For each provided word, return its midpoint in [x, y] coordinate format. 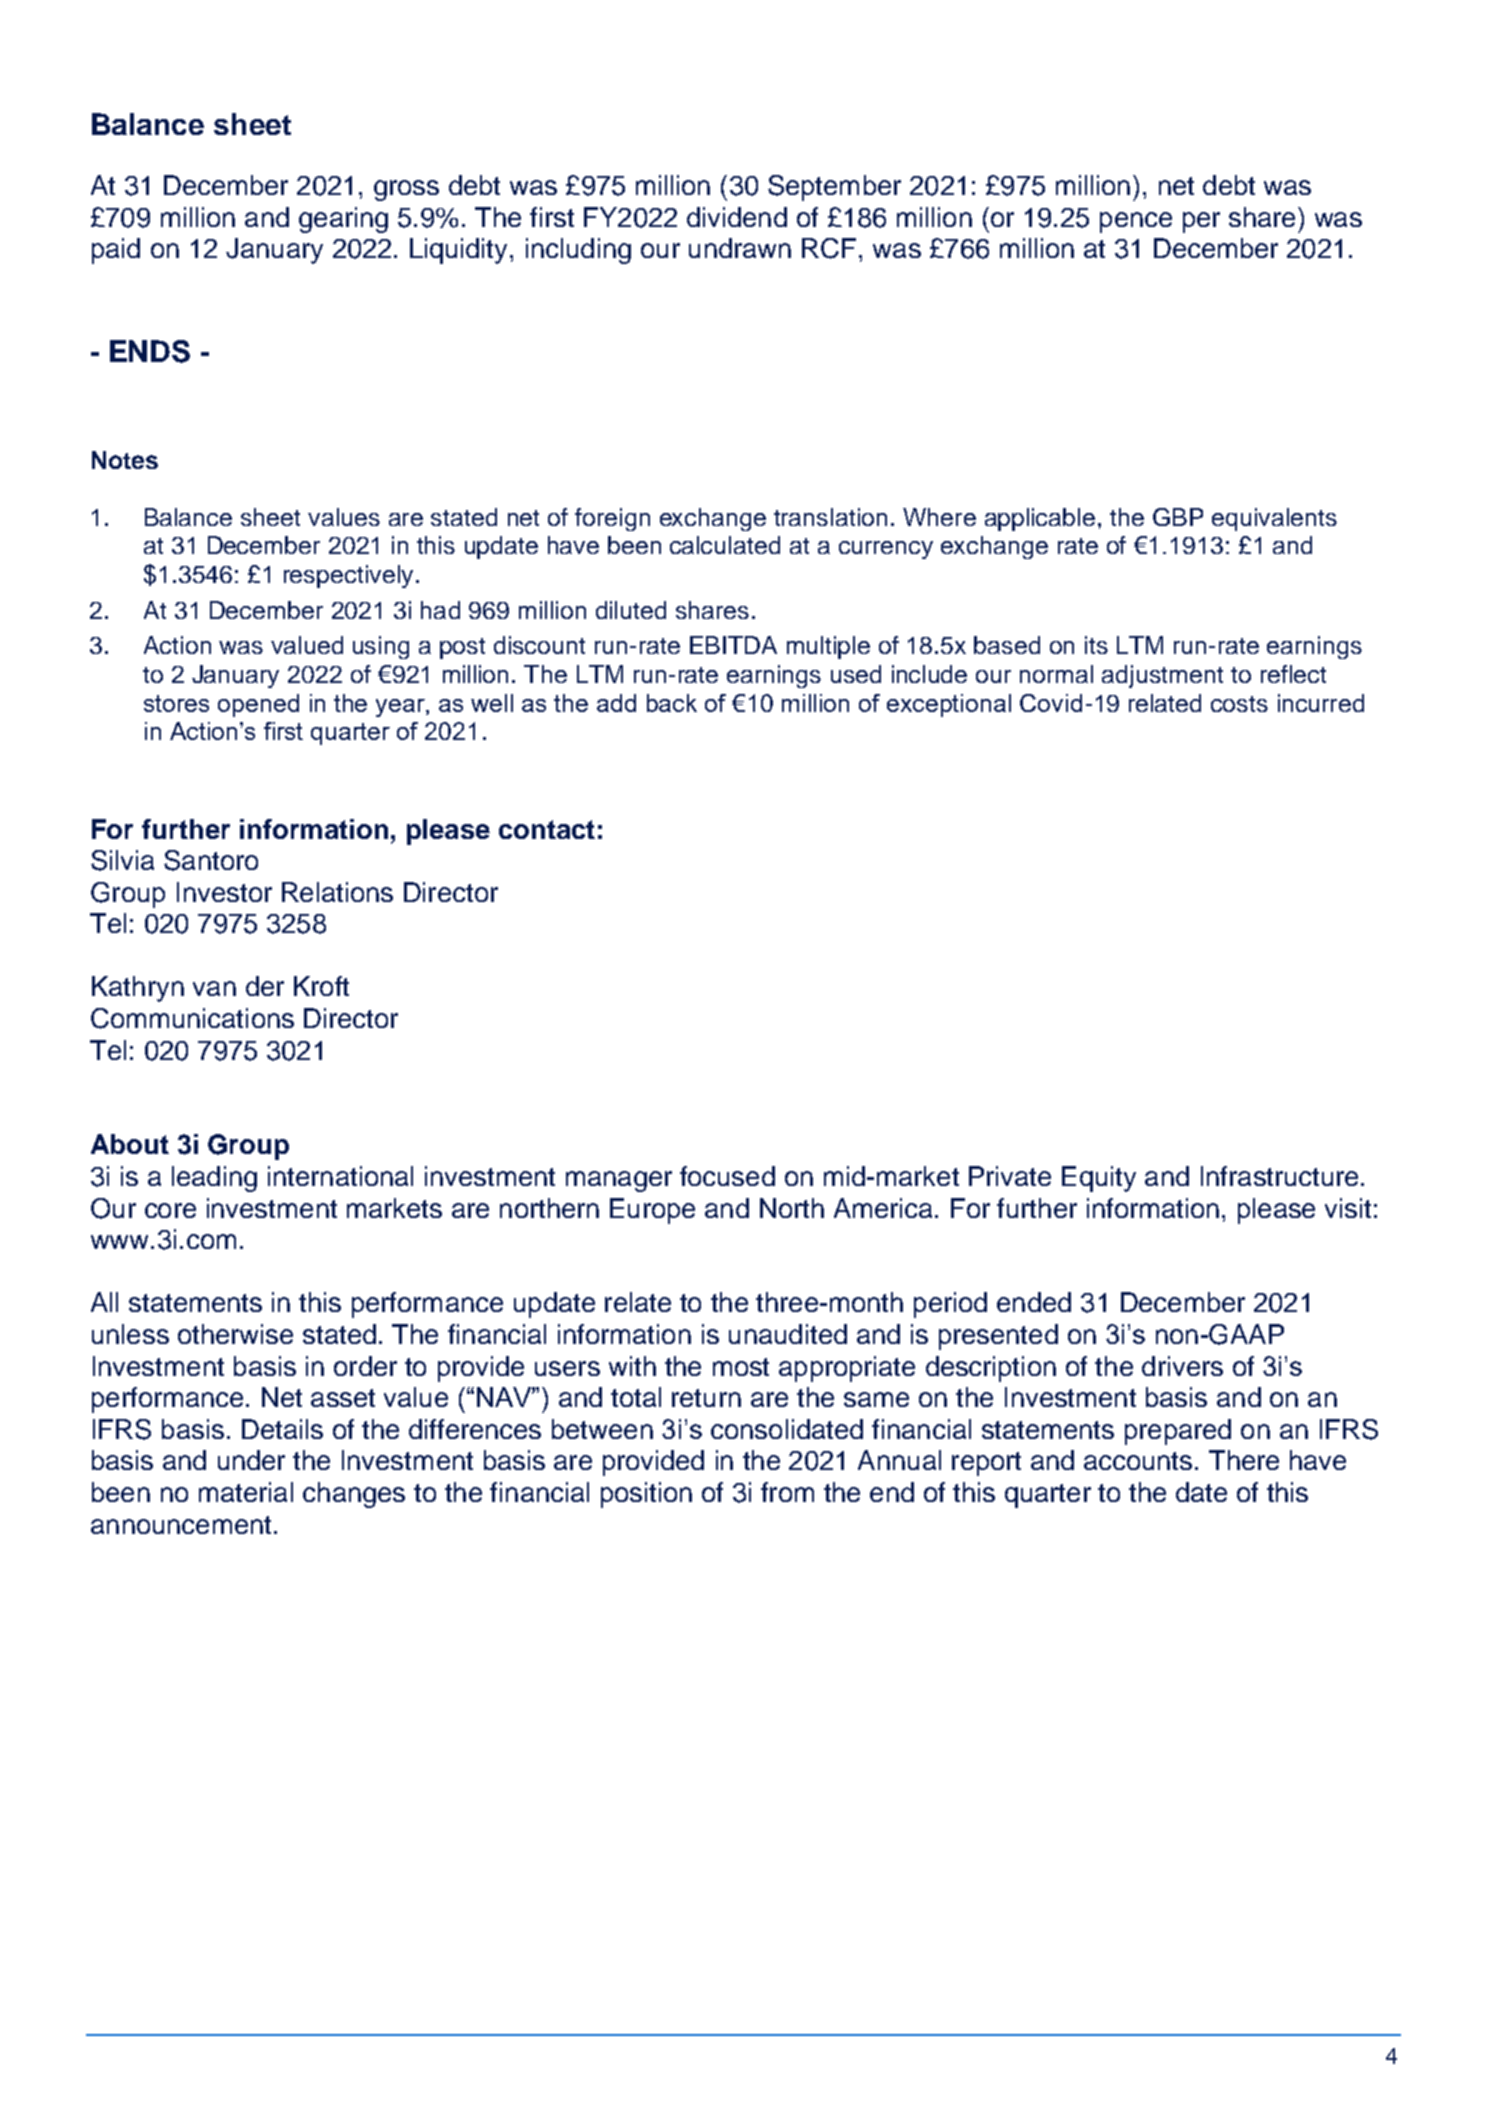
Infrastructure [1279, 1176]
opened [258, 705]
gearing [343, 220]
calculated [725, 545]
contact [547, 829]
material [246, 1492]
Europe [652, 1211]
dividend [737, 217]
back [672, 703]
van [214, 988]
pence [1136, 222]
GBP [1178, 517]
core [170, 1210]
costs [1239, 704]
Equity [1099, 1179]
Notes [125, 460]
